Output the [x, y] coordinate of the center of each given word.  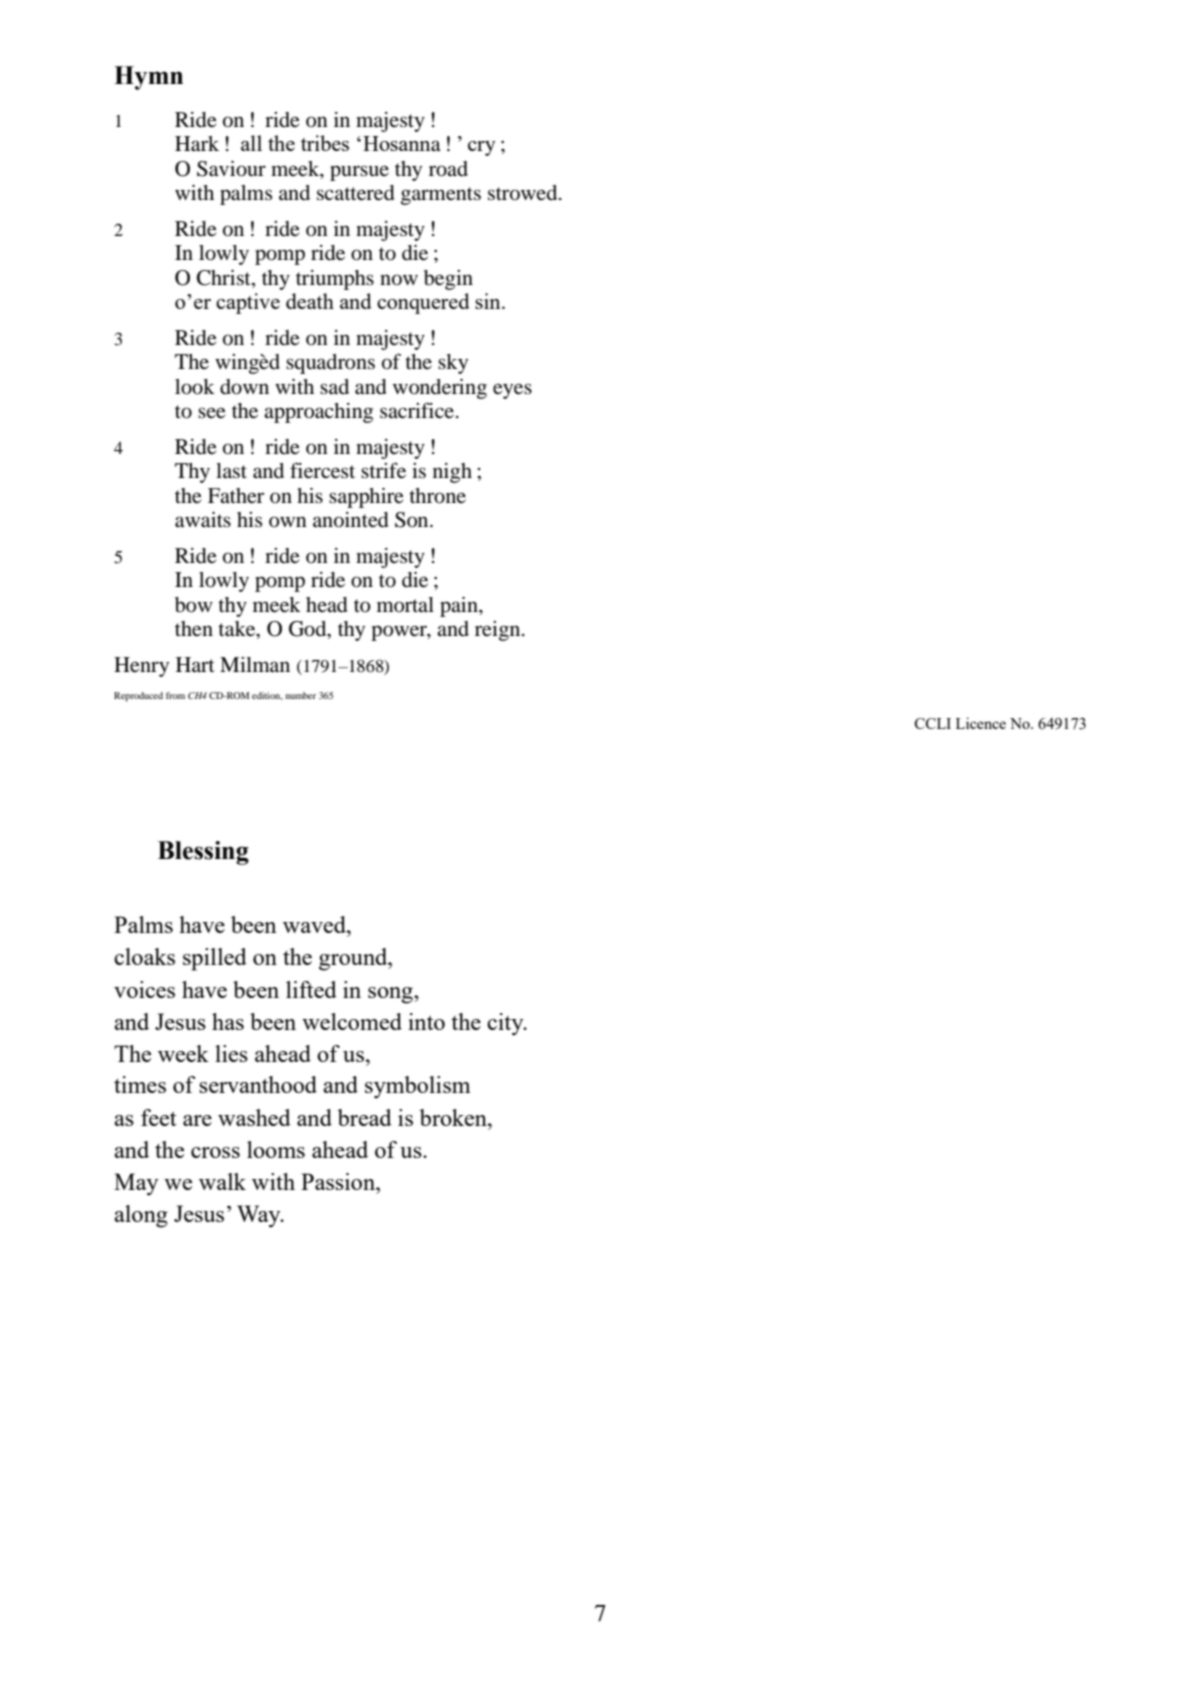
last [231, 471]
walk [222, 1181]
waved [315, 924]
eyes [512, 391]
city [506, 1024]
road [448, 169]
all [251, 143]
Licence [981, 723]
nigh [452, 473]
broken [454, 1117]
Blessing [203, 853]
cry [481, 148]
